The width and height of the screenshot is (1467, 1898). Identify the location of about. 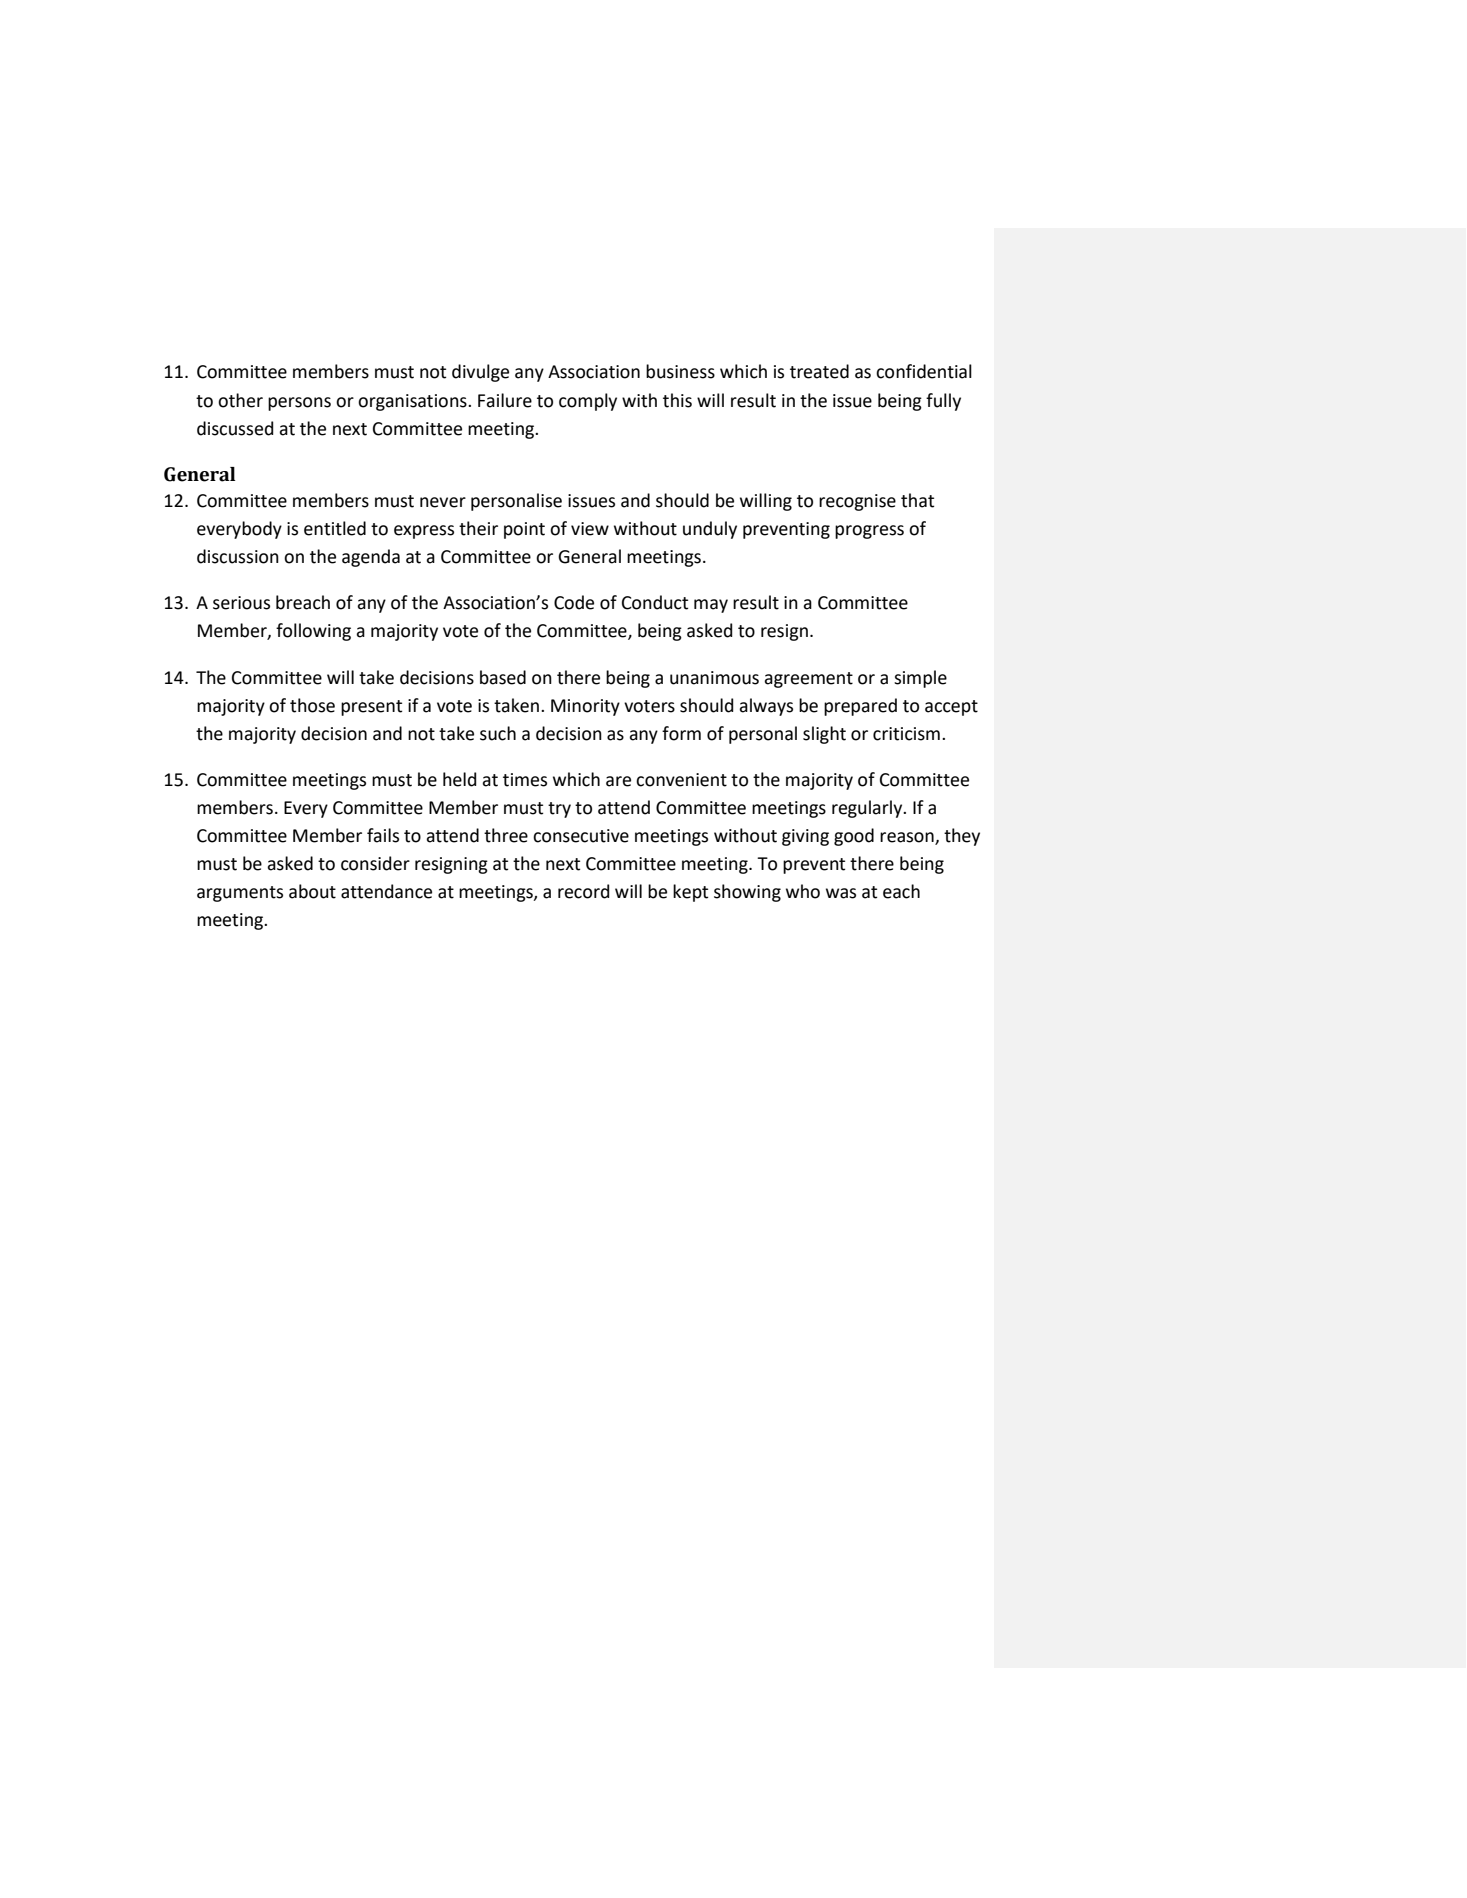
(312, 891).
